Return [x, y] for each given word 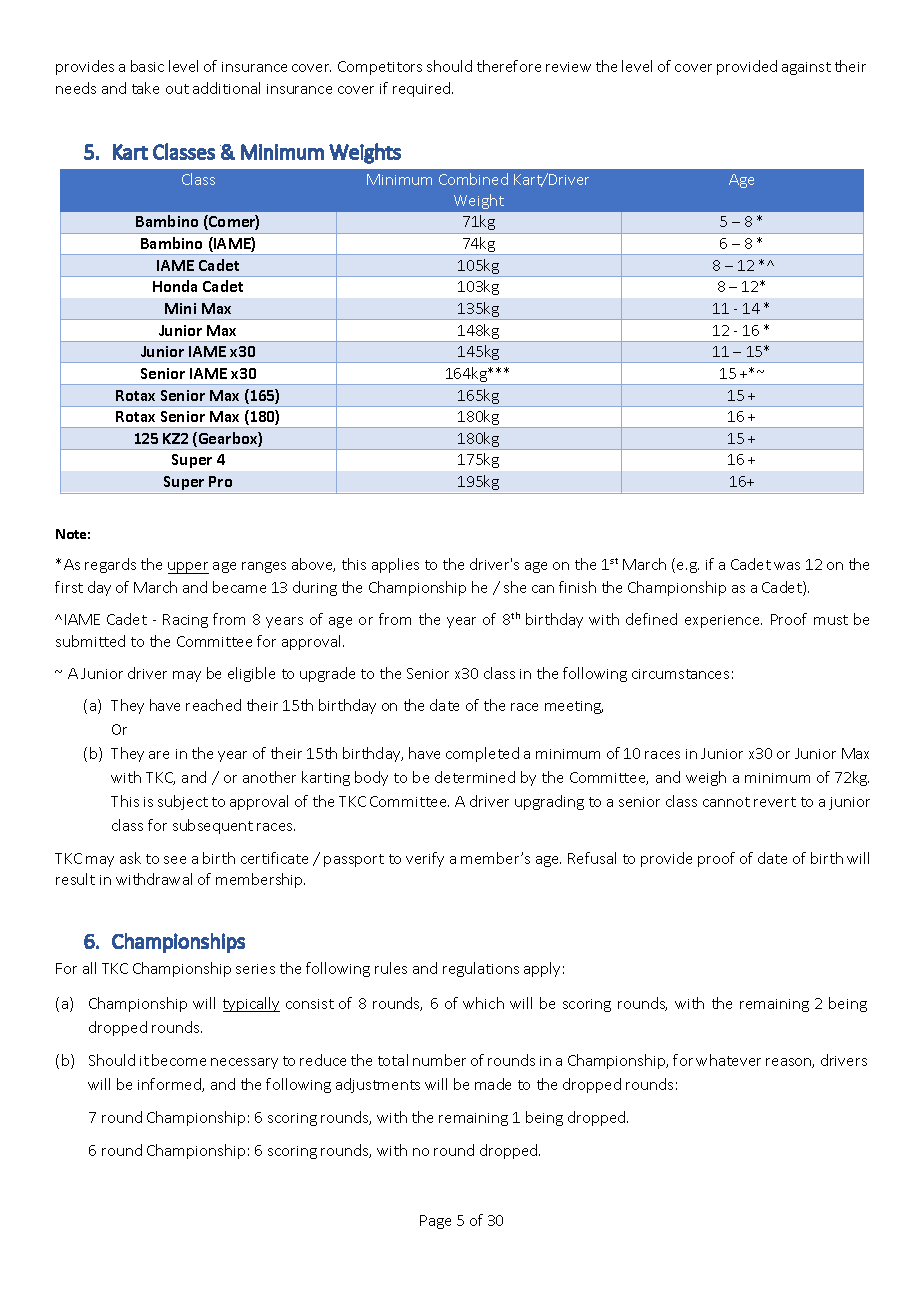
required [423, 89]
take [145, 88]
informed [170, 1085]
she [515, 587]
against [806, 68]
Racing [185, 621]
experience [723, 621]
